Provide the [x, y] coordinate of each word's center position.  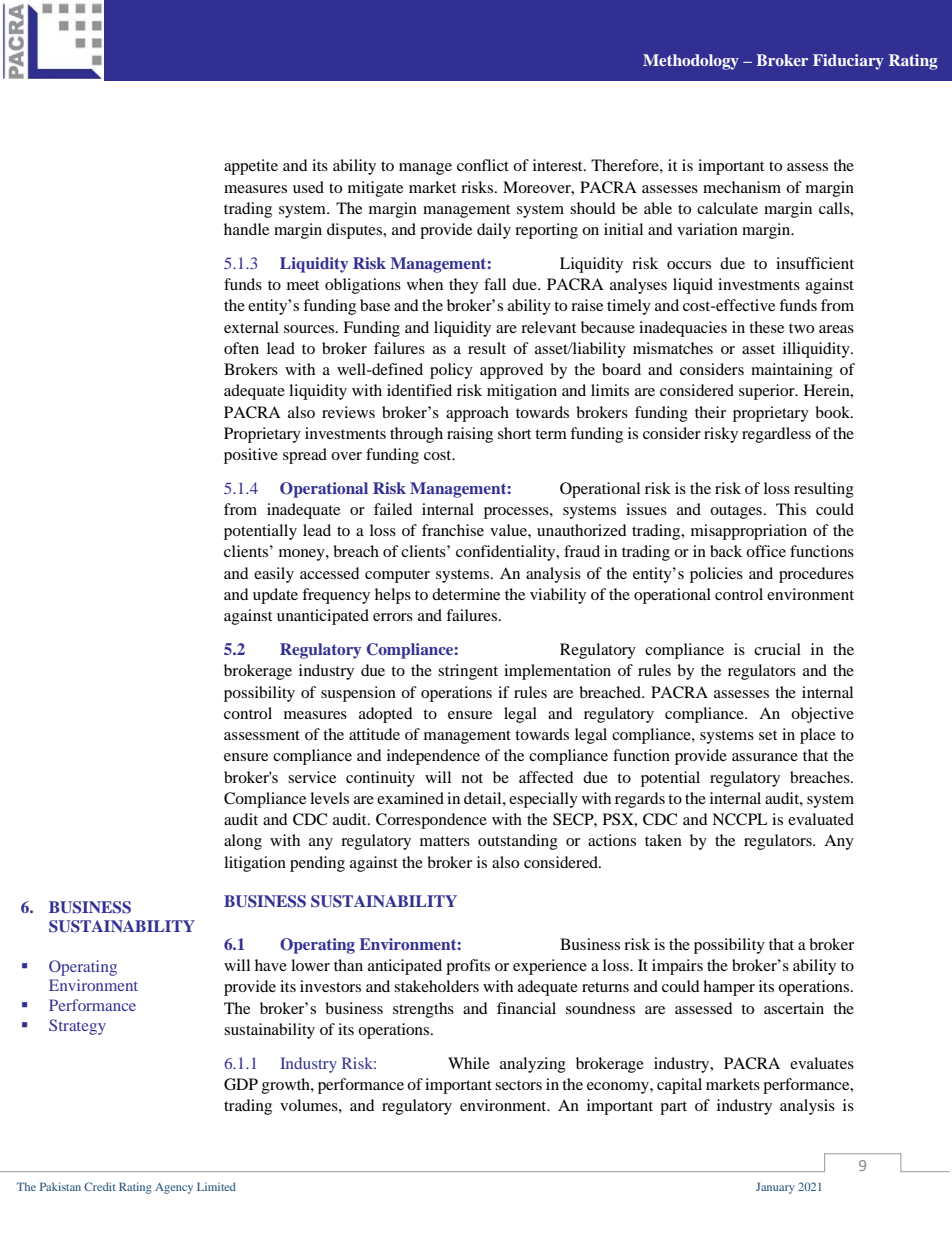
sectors [518, 1085]
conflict [483, 165]
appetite [251, 167]
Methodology [691, 62]
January [775, 1188]
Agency [174, 1188]
